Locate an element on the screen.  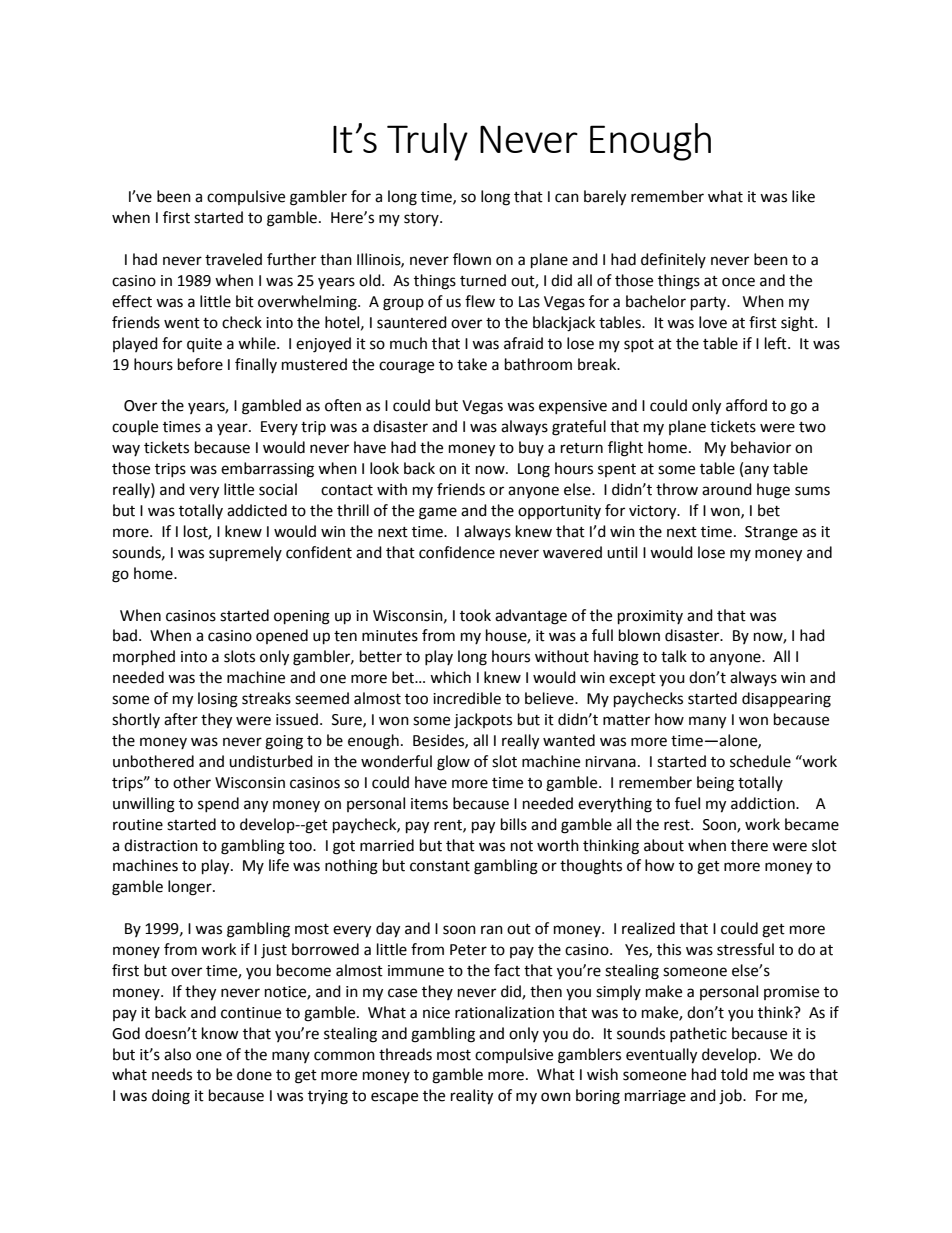
like is located at coordinates (803, 196).
